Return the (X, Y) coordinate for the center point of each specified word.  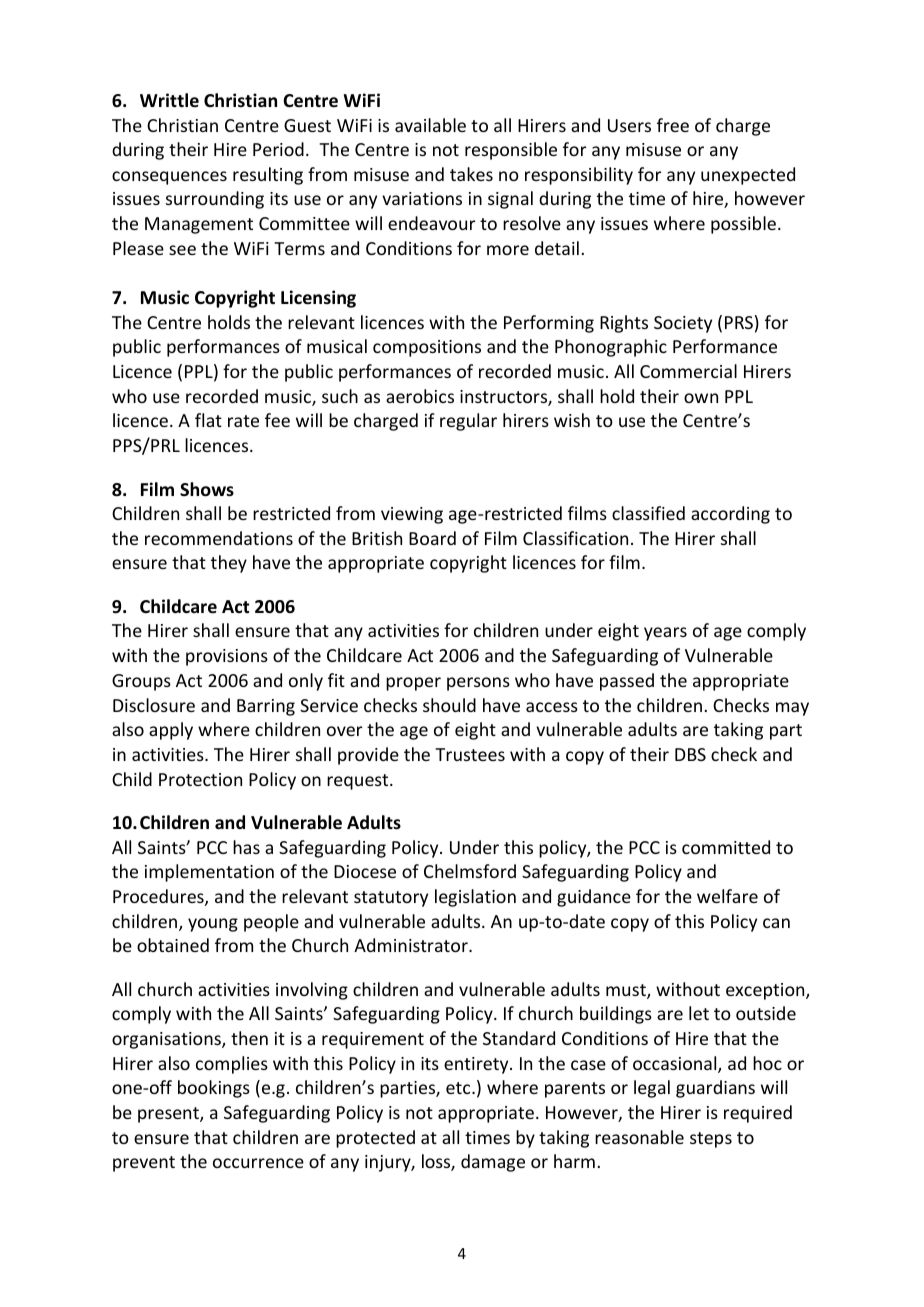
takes (471, 174)
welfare (727, 896)
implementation (209, 873)
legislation (475, 898)
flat (208, 420)
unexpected (748, 176)
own (701, 398)
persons (478, 684)
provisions (227, 657)
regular (468, 422)
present (169, 1115)
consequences (169, 178)
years (665, 634)
